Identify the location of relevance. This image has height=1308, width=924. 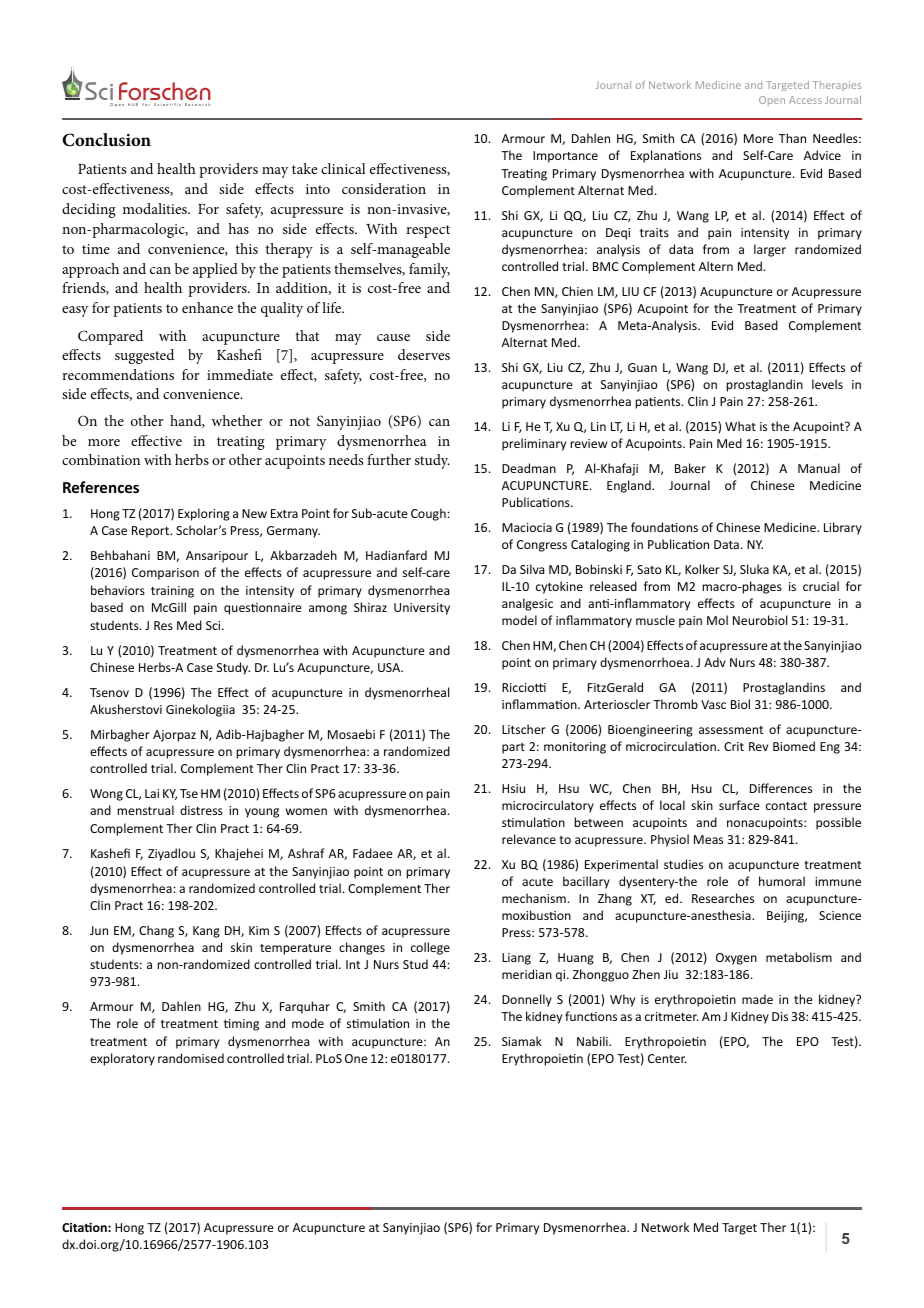
(529, 839).
